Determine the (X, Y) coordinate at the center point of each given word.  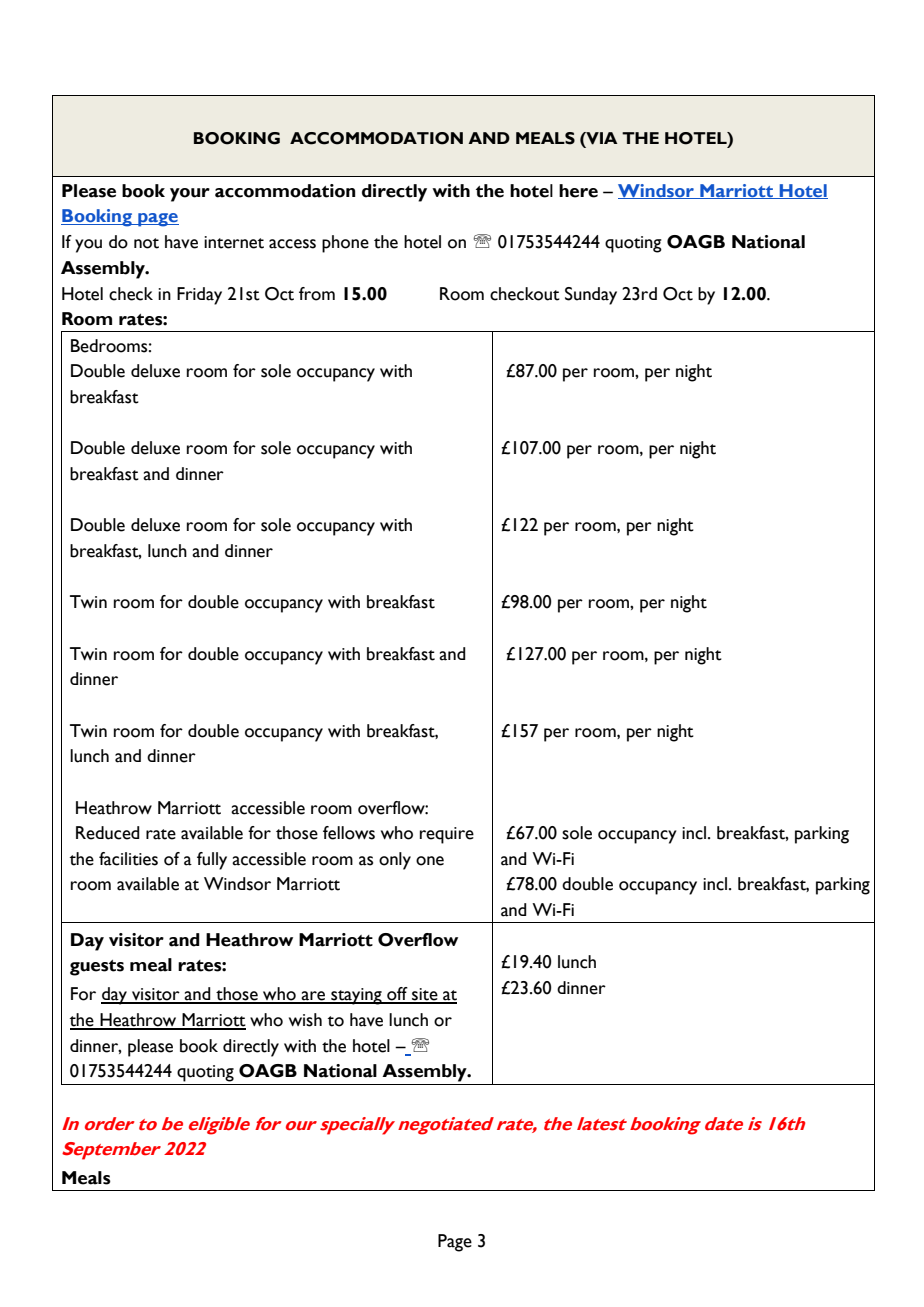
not (146, 243)
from (317, 294)
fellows (349, 833)
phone (345, 244)
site (425, 995)
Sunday (591, 296)
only (395, 861)
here (578, 191)
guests (97, 968)
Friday (199, 296)
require (447, 835)
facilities (128, 859)
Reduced (108, 833)
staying (356, 996)
